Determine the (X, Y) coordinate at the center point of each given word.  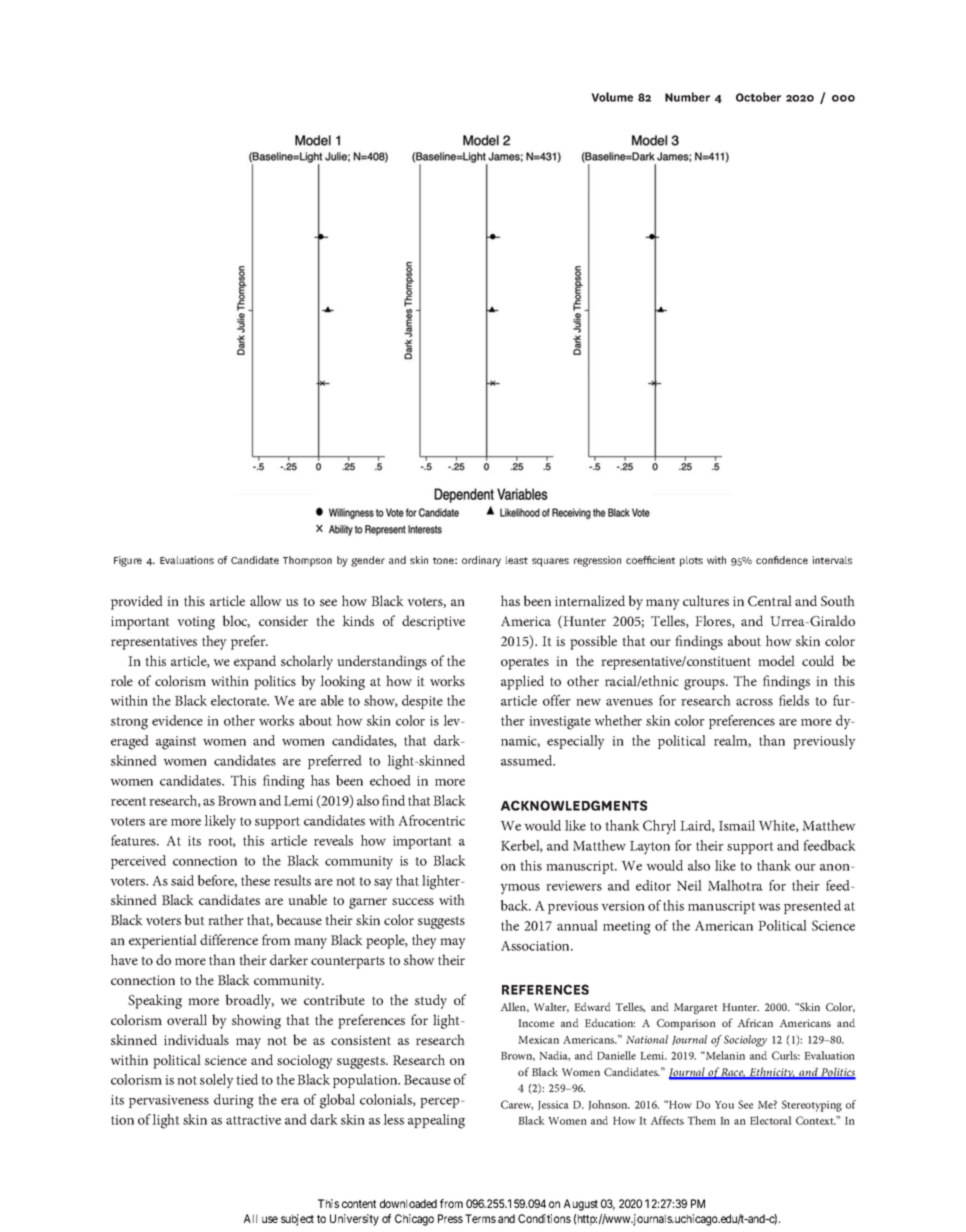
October (758, 97)
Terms (480, 1218)
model (776, 660)
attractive (253, 1120)
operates (525, 663)
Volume (612, 97)
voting (196, 623)
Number (687, 97)
